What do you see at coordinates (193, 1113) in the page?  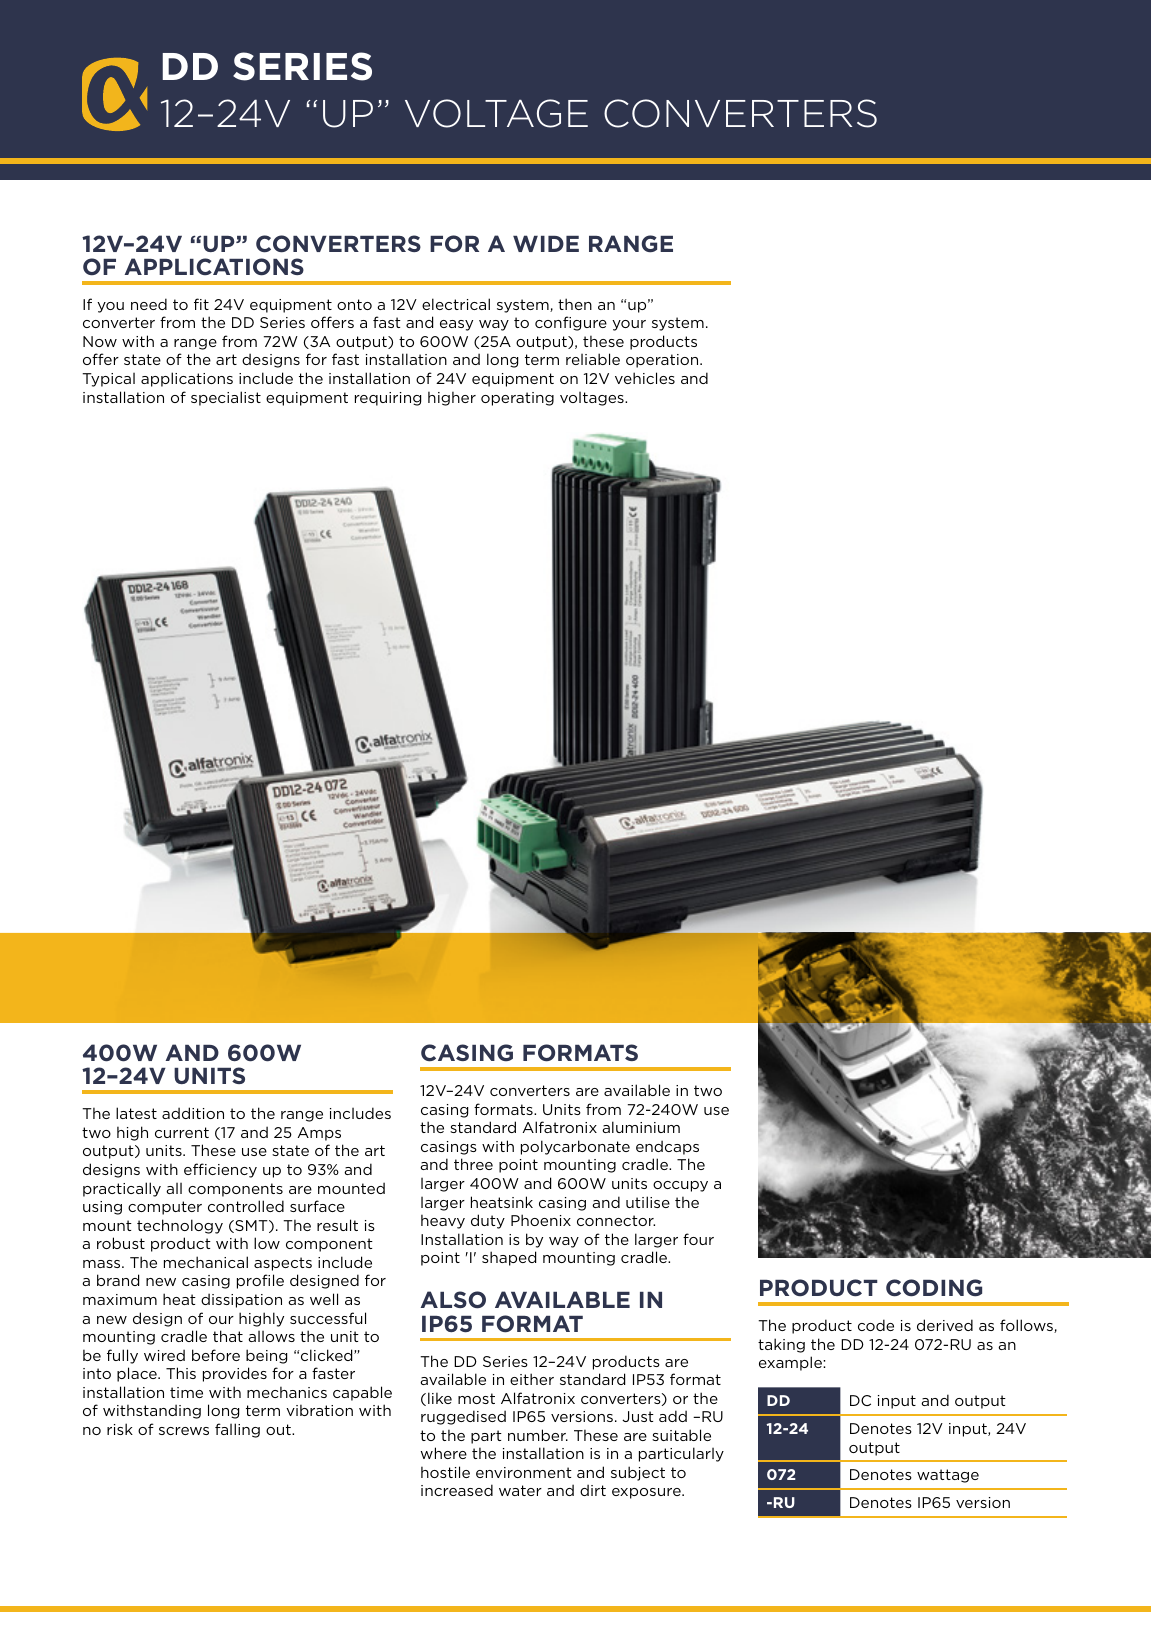 I see `addition` at bounding box center [193, 1113].
